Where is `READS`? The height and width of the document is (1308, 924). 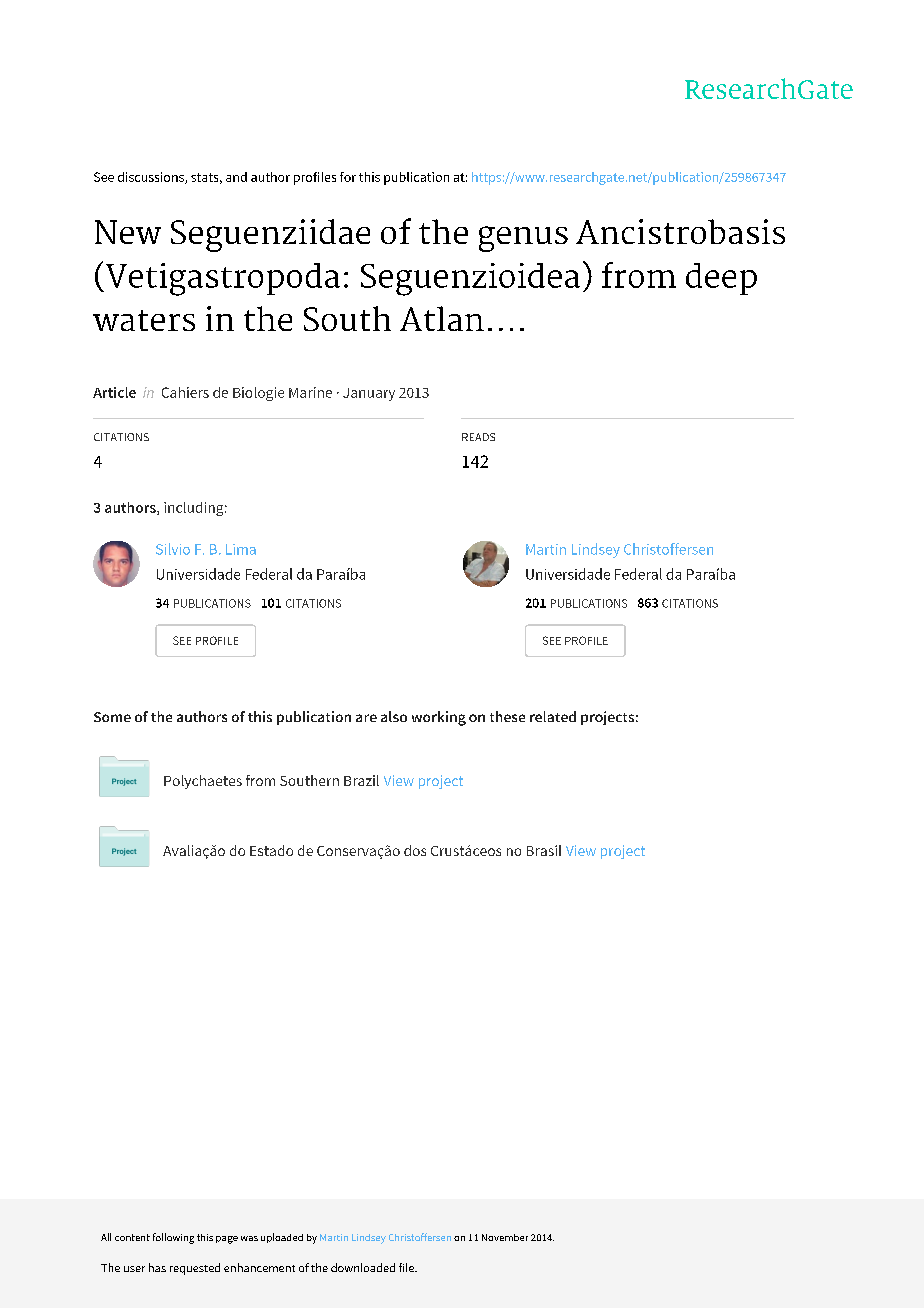
READS is located at coordinates (478, 437).
